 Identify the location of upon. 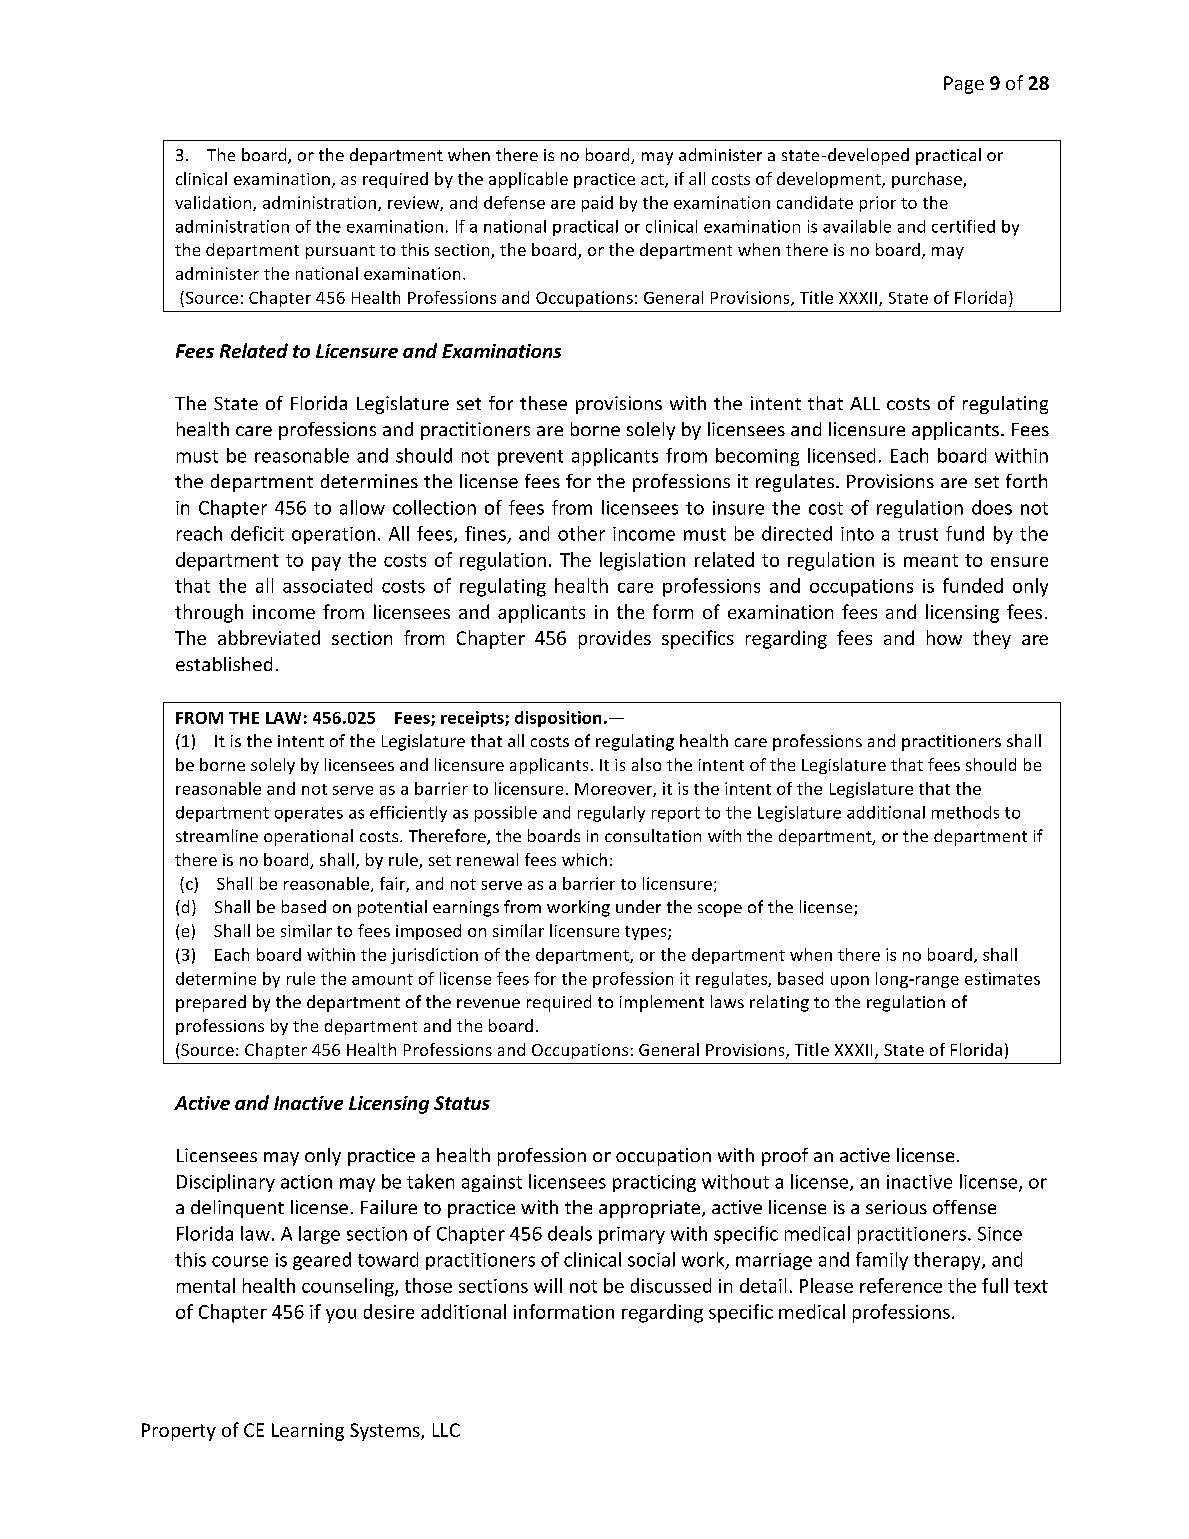
(850, 982).
